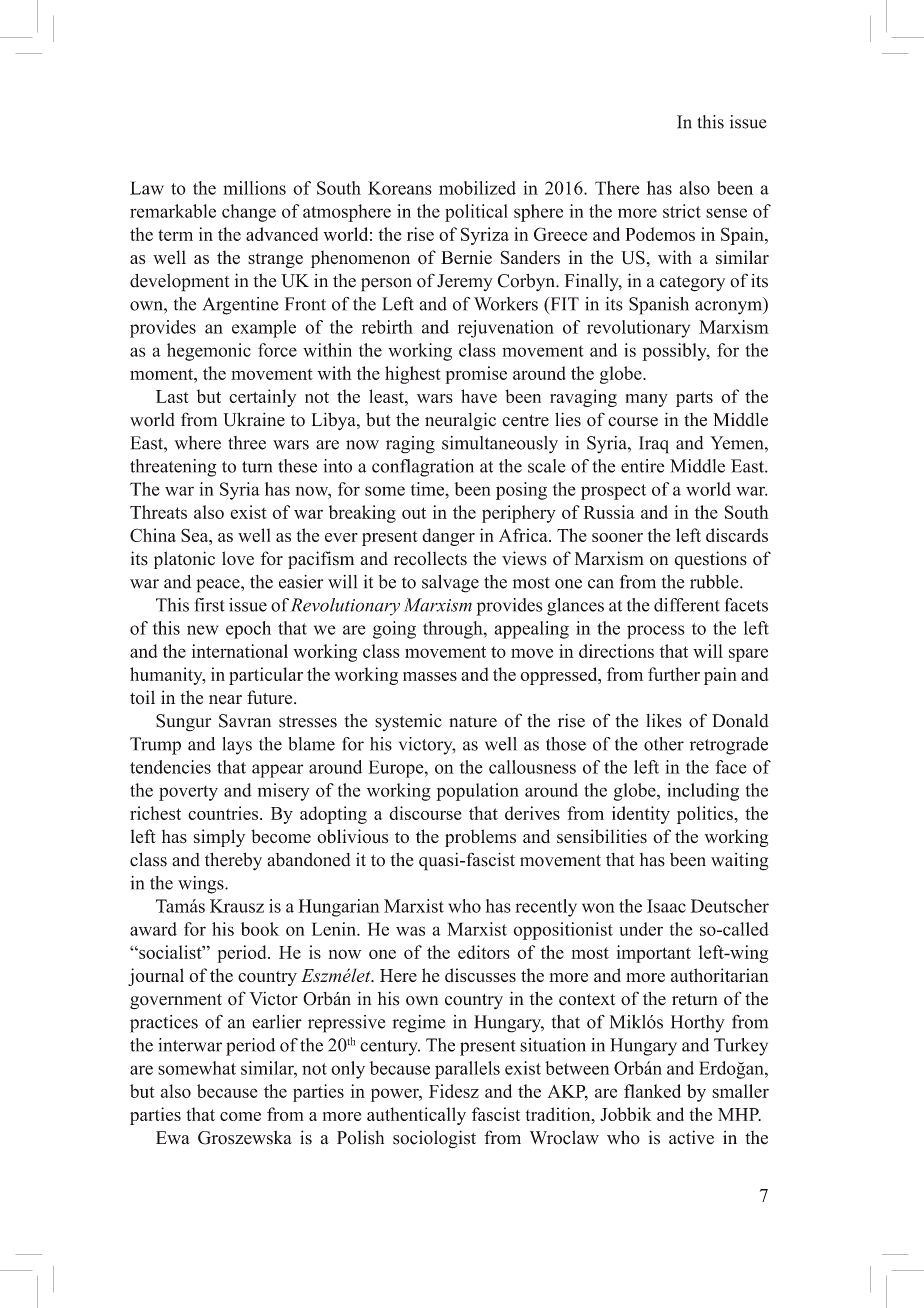 The image size is (924, 1308). Describe the element at coordinates (249, 213) in the screenshot. I see `change` at that location.
